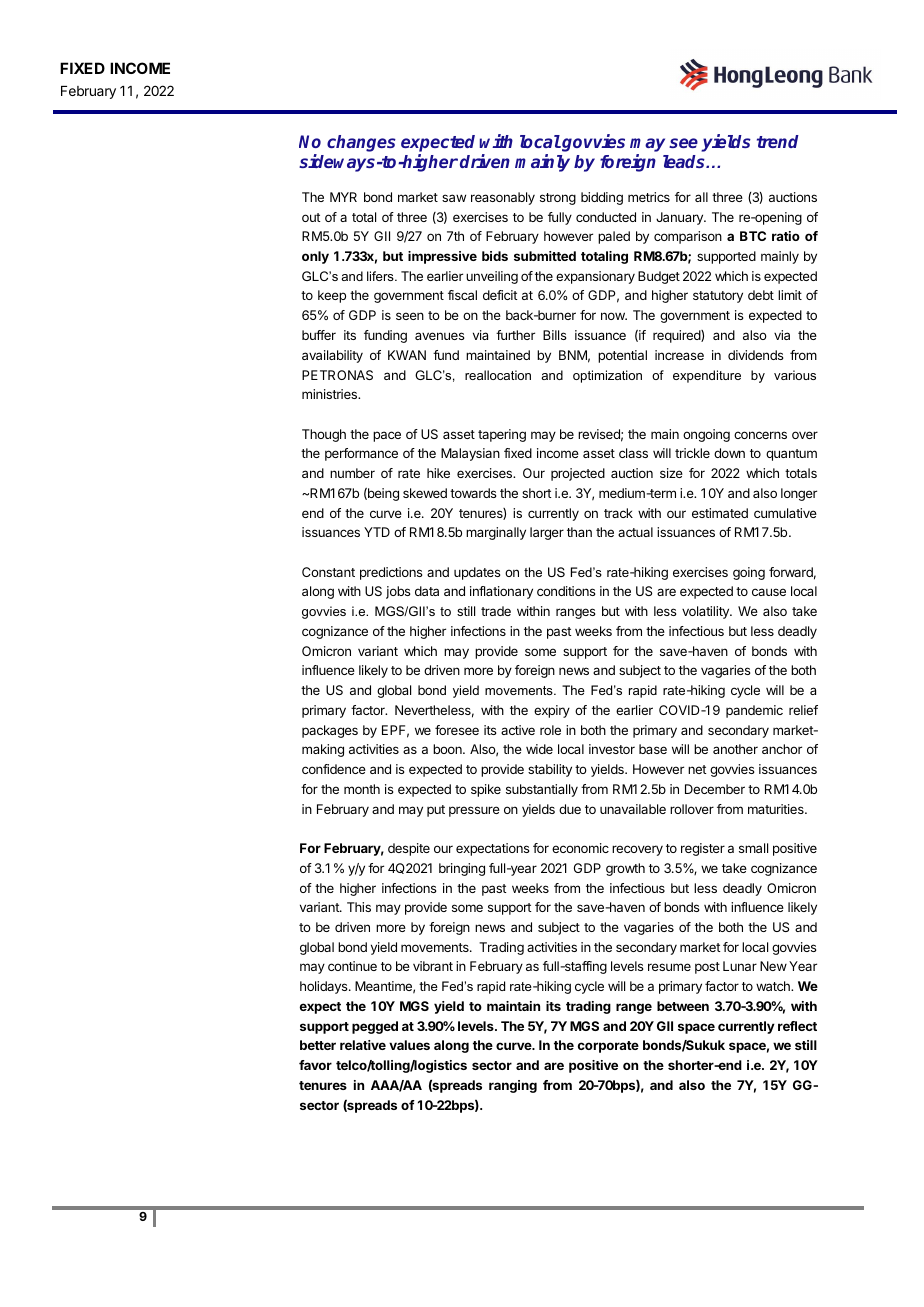 The image size is (924, 1307). I want to click on ranging, so click(513, 1086).
